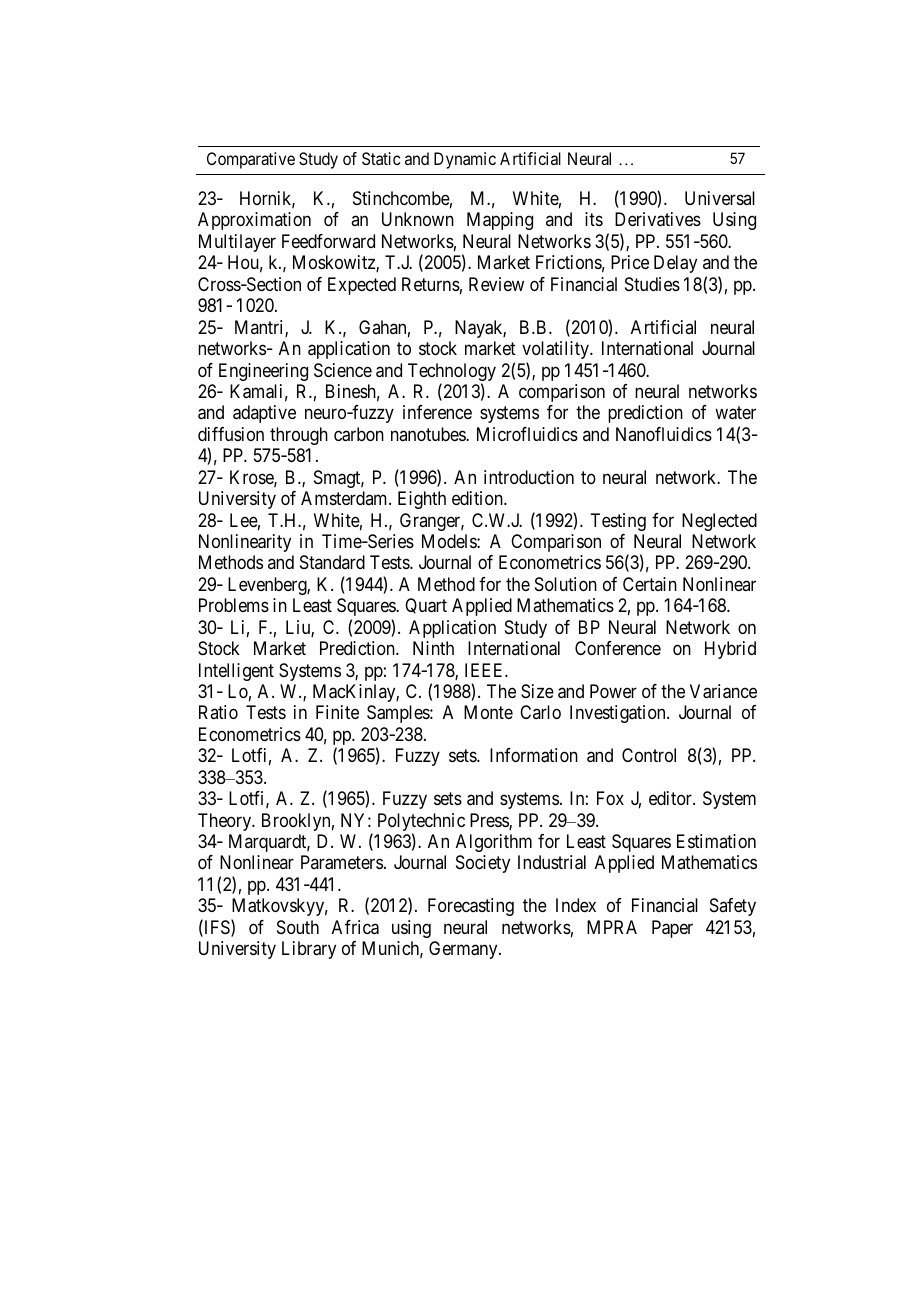 The width and height of the image is (924, 1307). Describe the element at coordinates (720, 198) in the image. I see `Universal` at that location.
